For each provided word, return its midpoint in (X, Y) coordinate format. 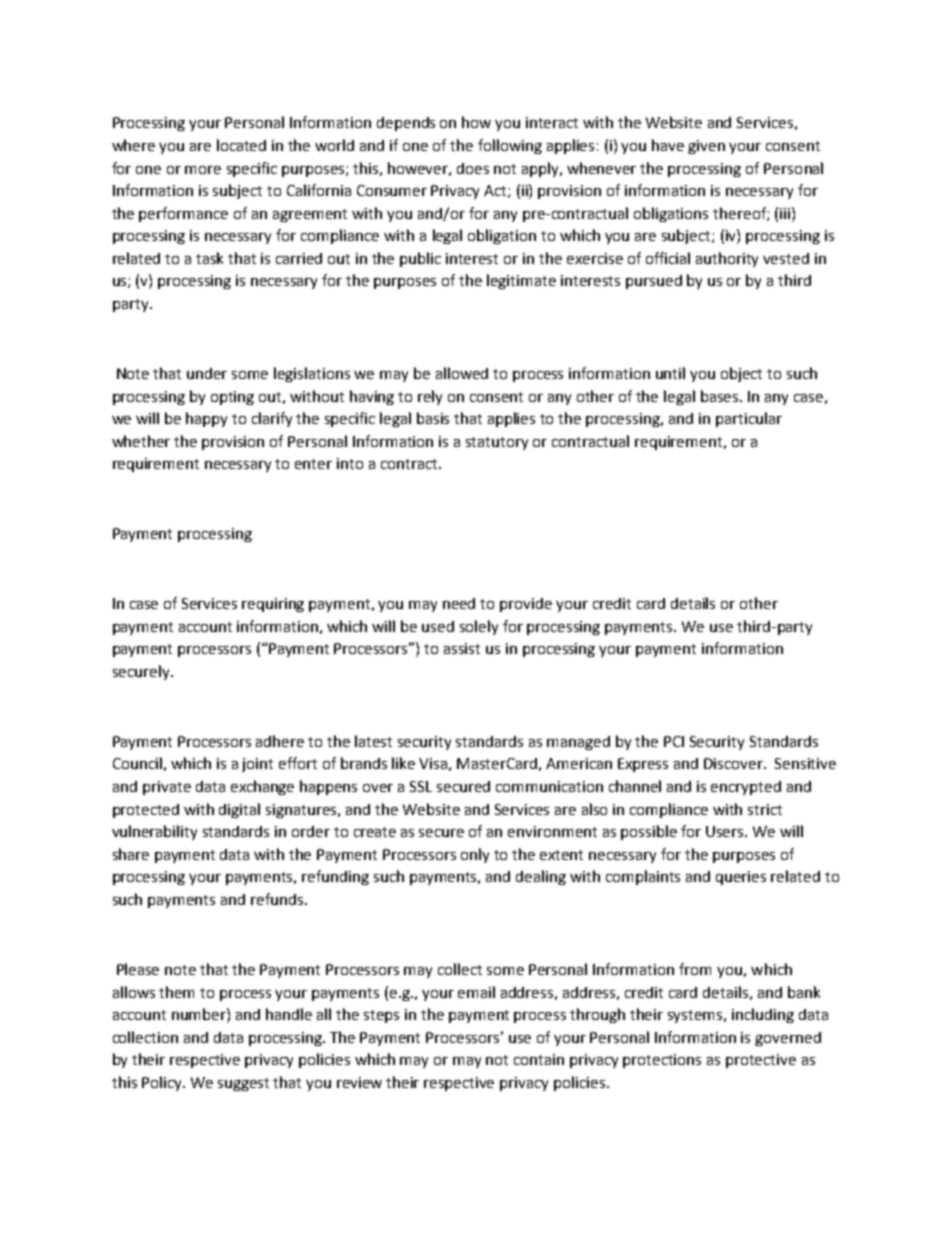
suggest (243, 1084)
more (203, 170)
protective (761, 1061)
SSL (421, 786)
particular (749, 419)
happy (206, 419)
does (473, 168)
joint (257, 765)
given (706, 147)
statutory (497, 443)
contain (539, 1059)
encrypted (746, 788)
